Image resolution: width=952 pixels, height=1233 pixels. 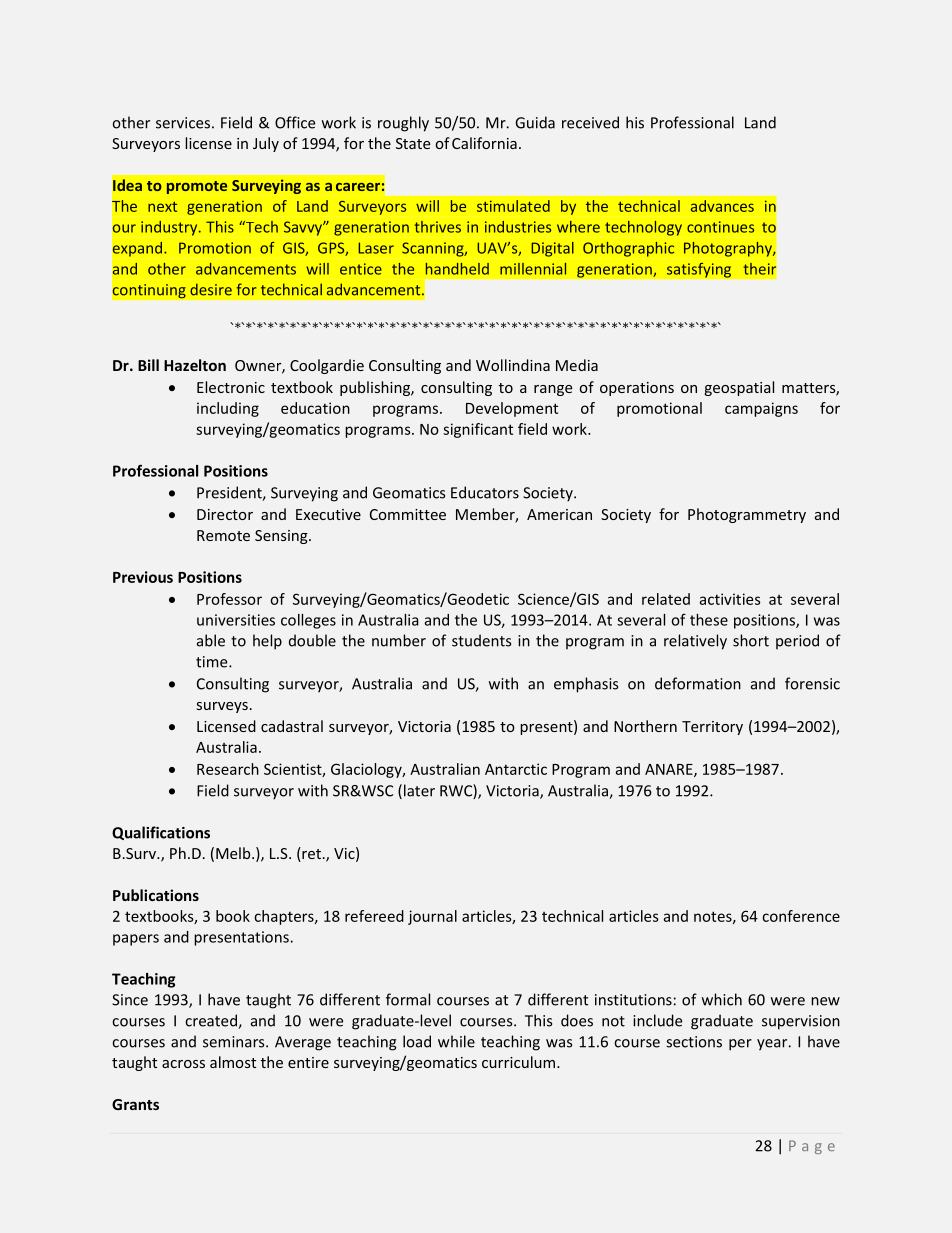 What do you see at coordinates (413, 143) in the screenshot?
I see `State` at bounding box center [413, 143].
